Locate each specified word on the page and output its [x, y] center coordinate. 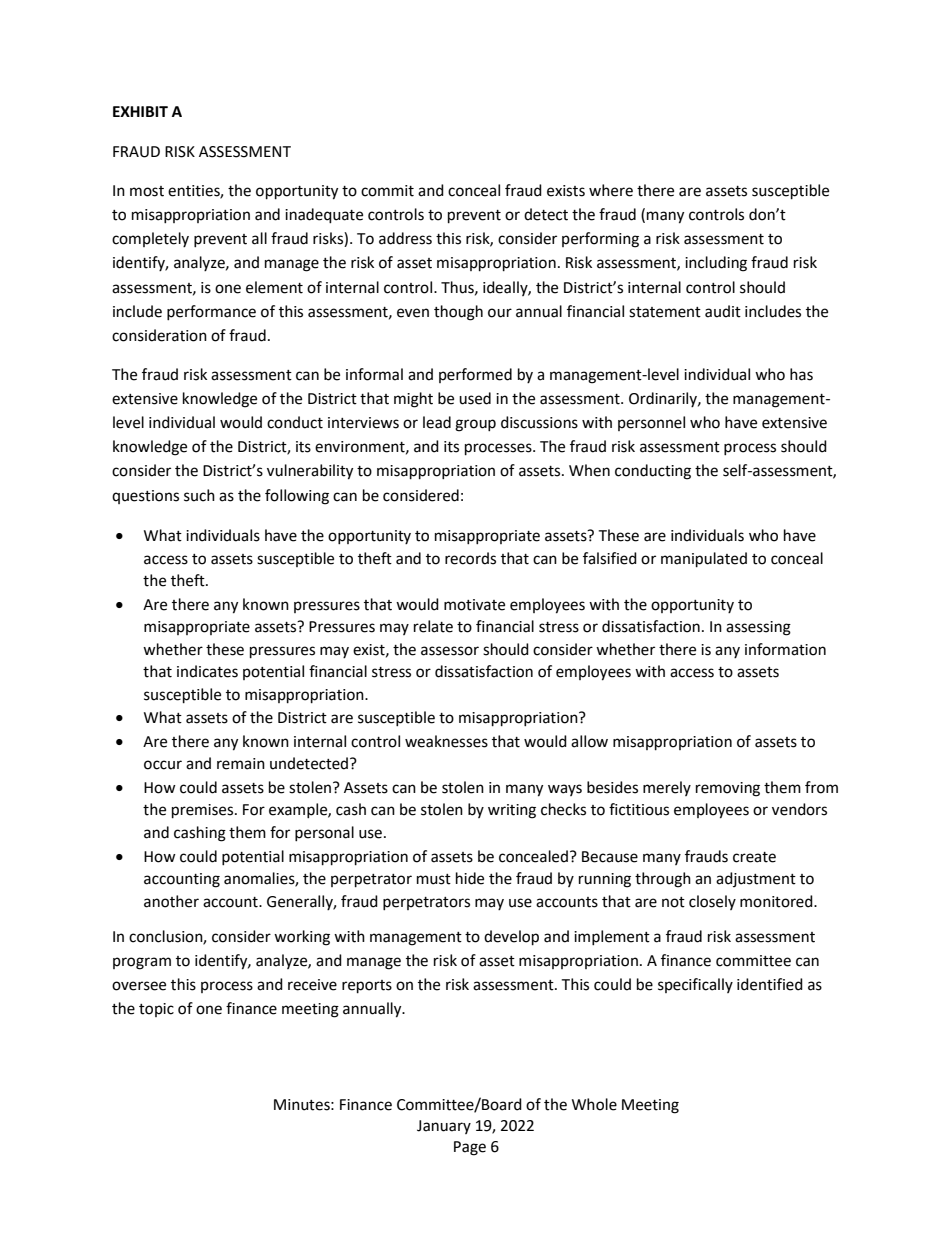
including [716, 264]
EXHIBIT [140, 111]
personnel [651, 423]
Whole [594, 1104]
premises [204, 811]
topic [156, 1010]
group [475, 425]
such [199, 495]
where [611, 190]
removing [728, 789]
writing [512, 811]
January [444, 1127]
